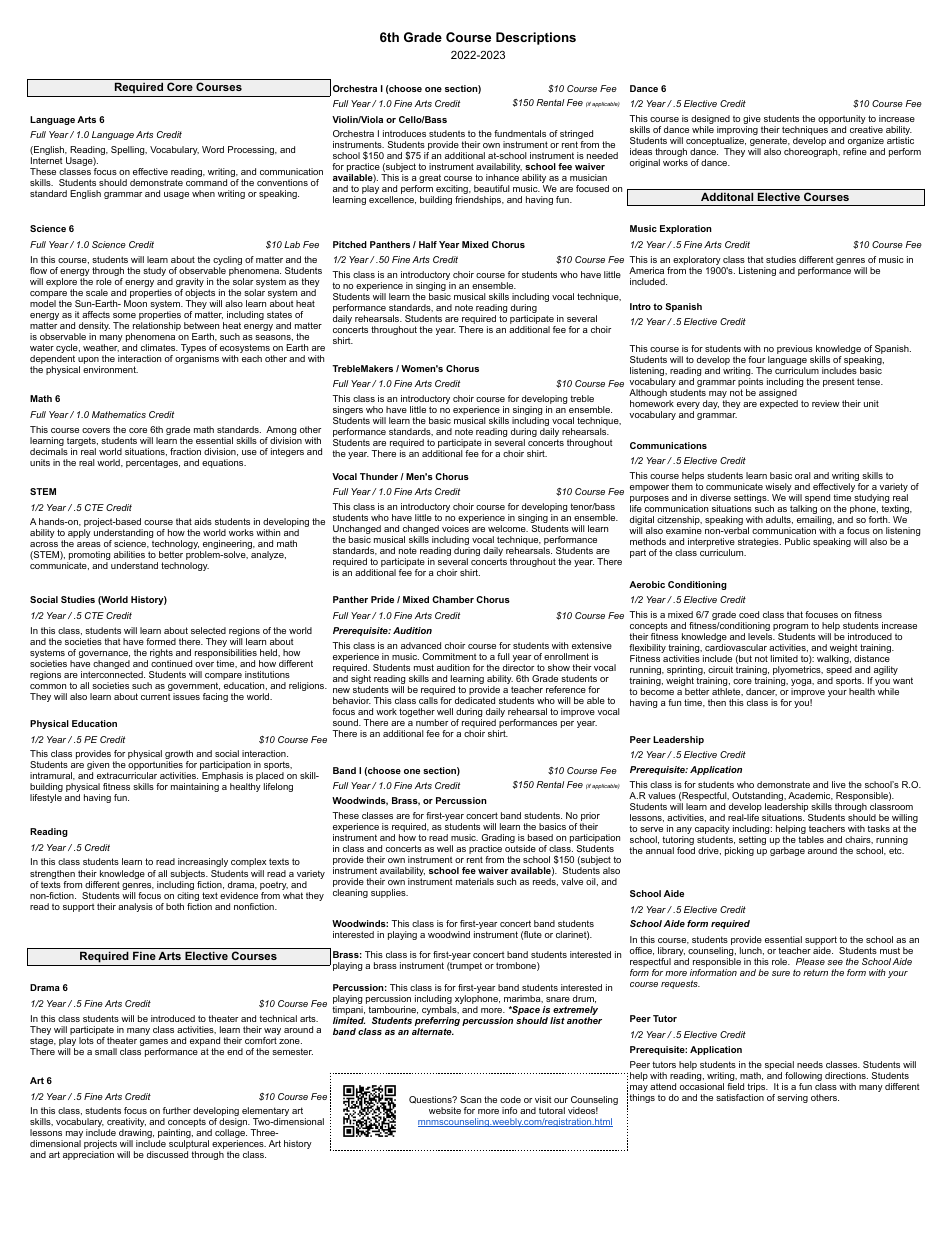 Image resolution: width=952 pixels, height=1233 pixels. Describe the element at coordinates (127, 775) in the document. I see `extracurricular` at that location.
